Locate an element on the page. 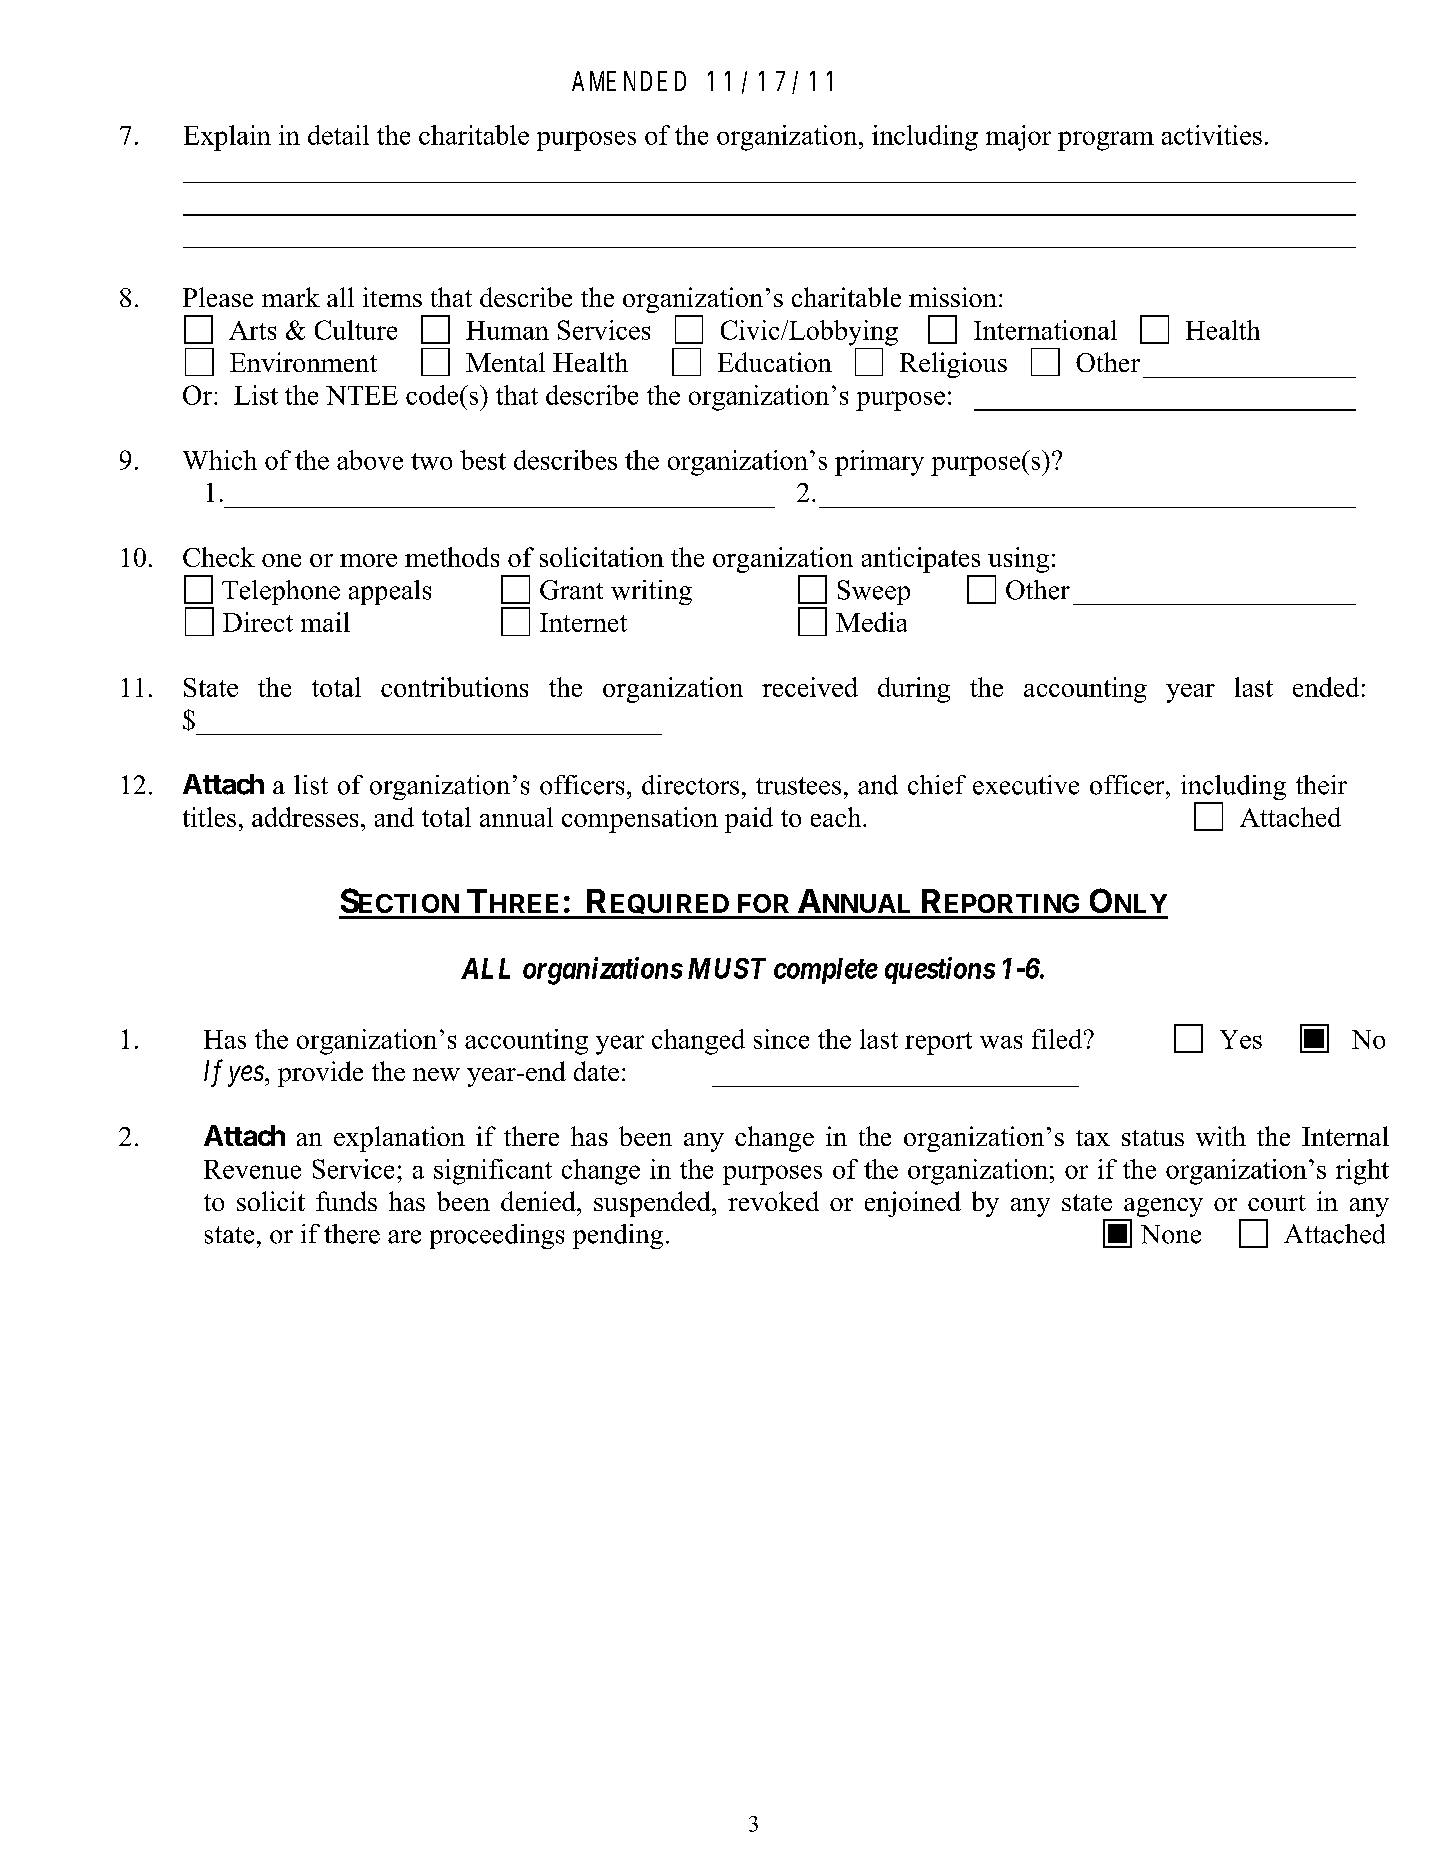 The image size is (1440, 1864). major is located at coordinates (1018, 138).
